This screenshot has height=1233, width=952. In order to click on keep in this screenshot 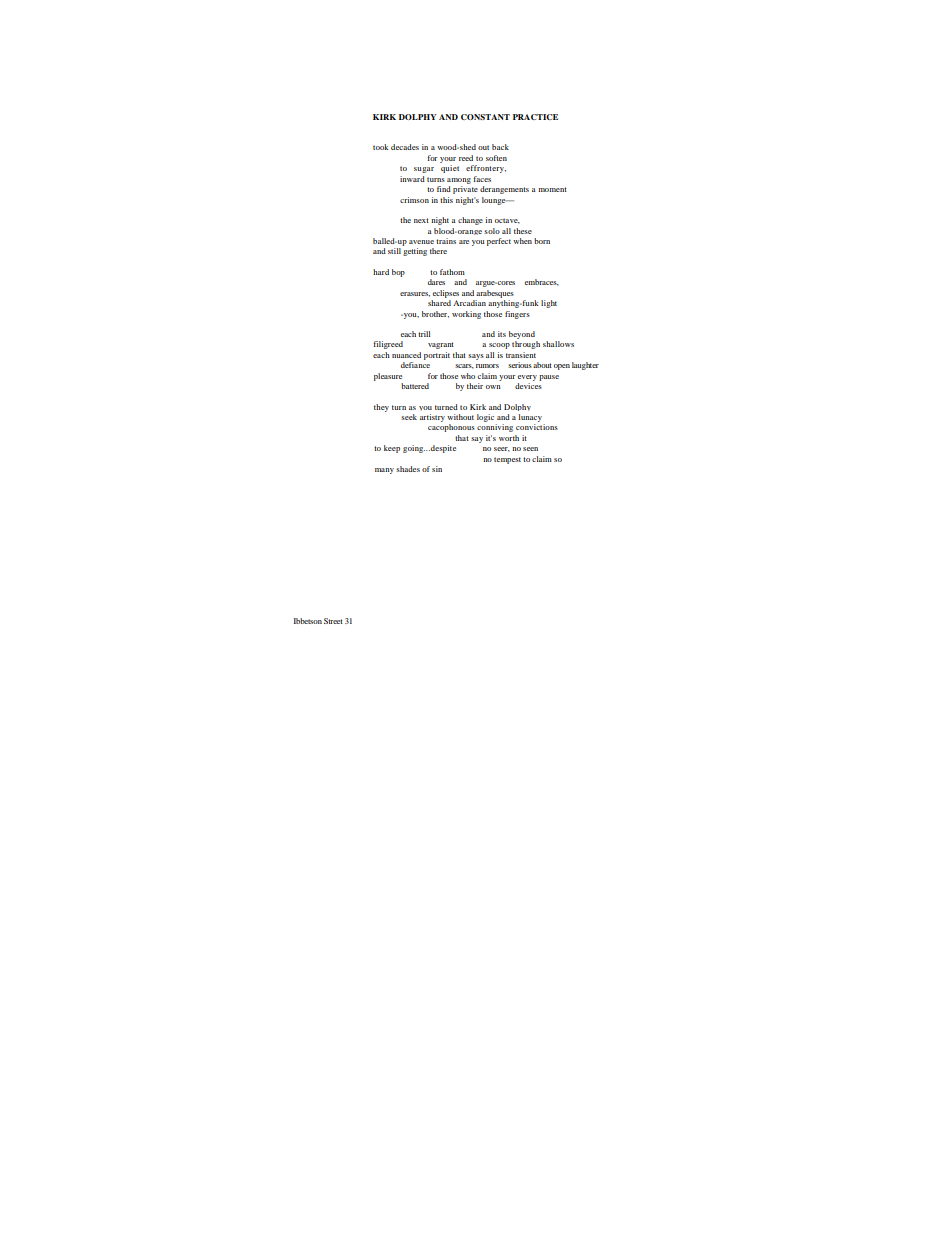, I will do `click(392, 449)`.
